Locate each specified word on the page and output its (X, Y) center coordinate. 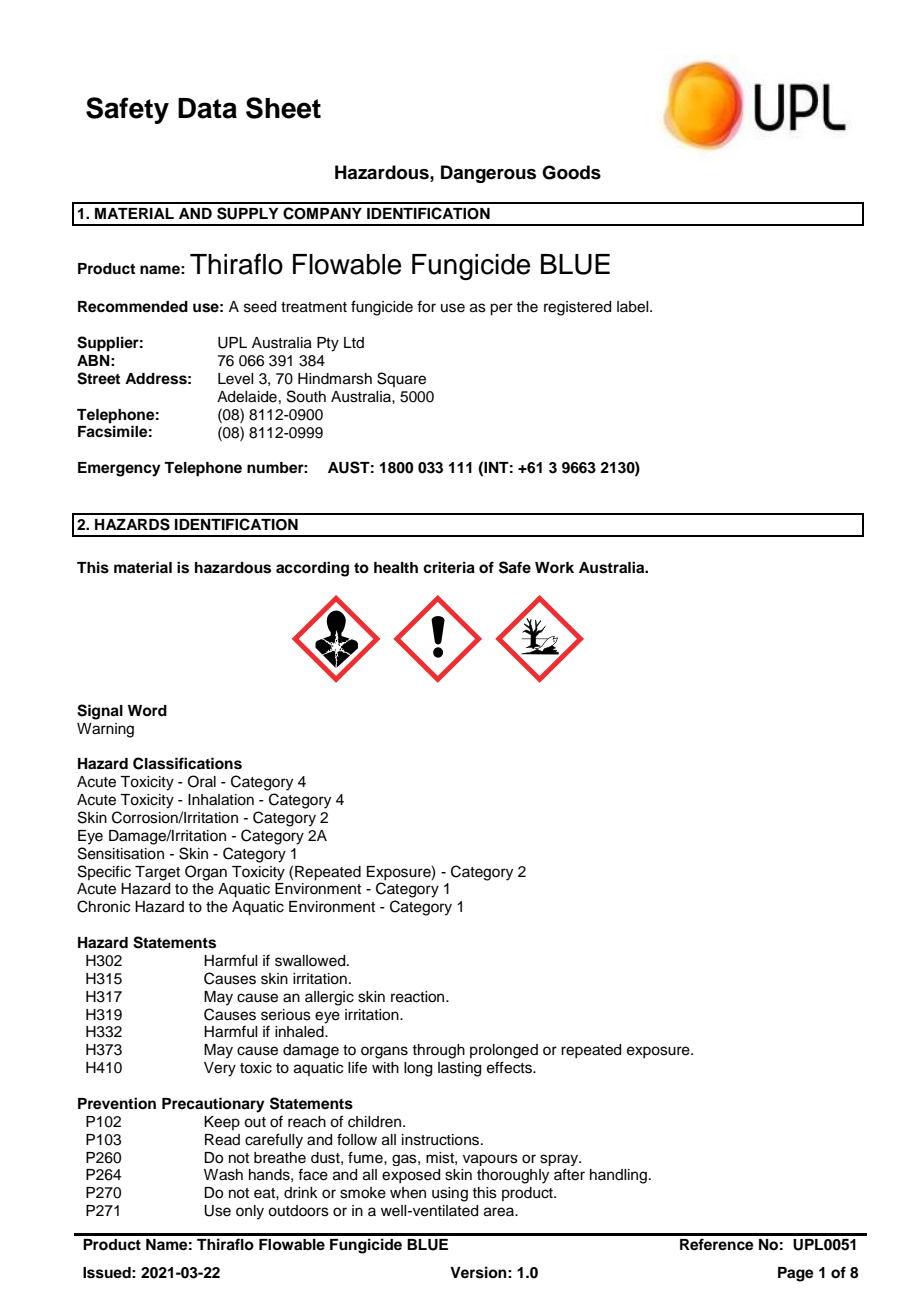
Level (235, 379)
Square (401, 379)
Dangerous (488, 174)
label (634, 307)
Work (554, 568)
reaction (419, 997)
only (250, 1212)
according (312, 569)
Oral (202, 781)
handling (618, 1176)
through (438, 1051)
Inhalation (221, 800)
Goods (571, 172)
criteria (449, 567)
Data (207, 108)
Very (220, 1069)
